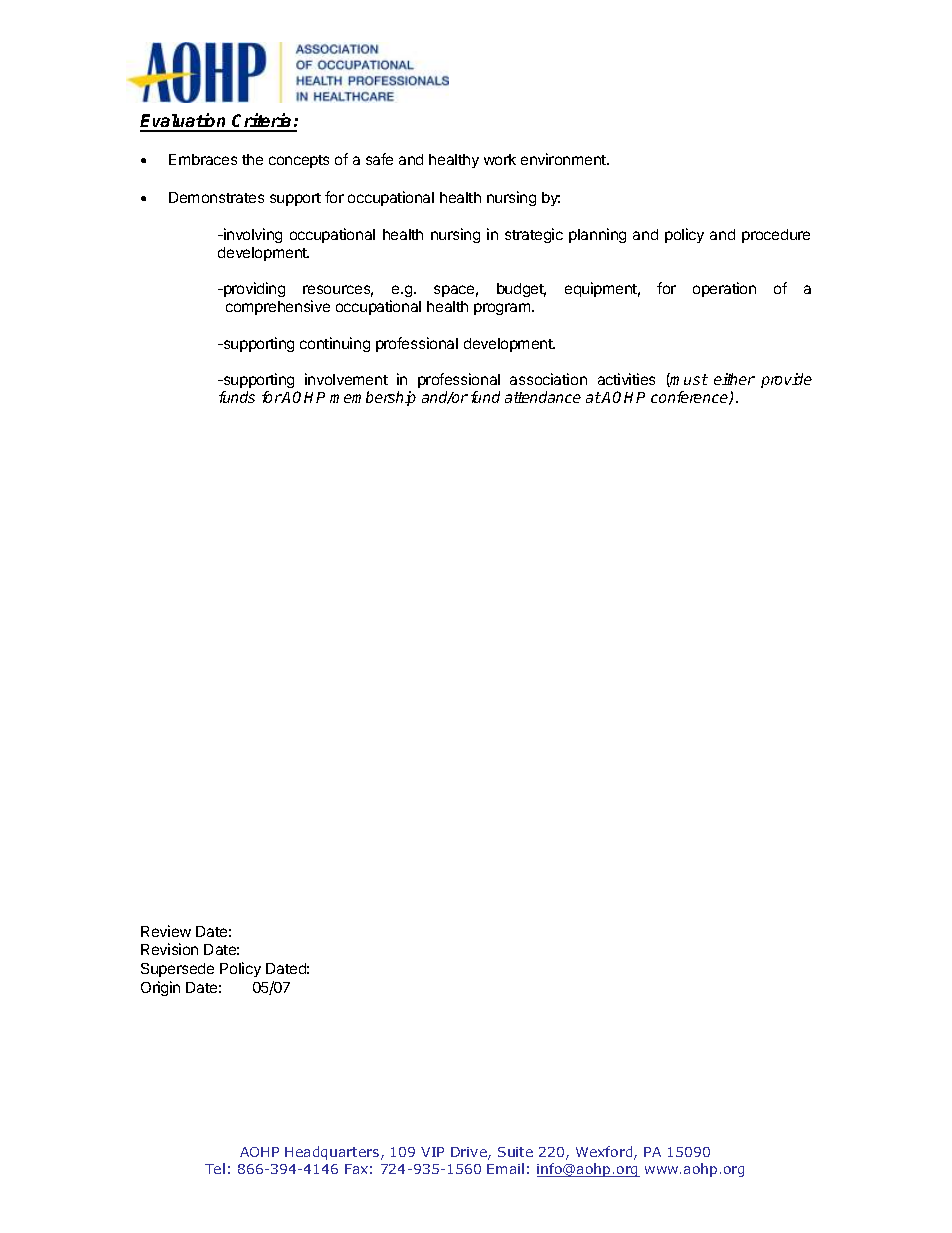  Describe the element at coordinates (169, 949) in the page. I see `Revision` at that location.
